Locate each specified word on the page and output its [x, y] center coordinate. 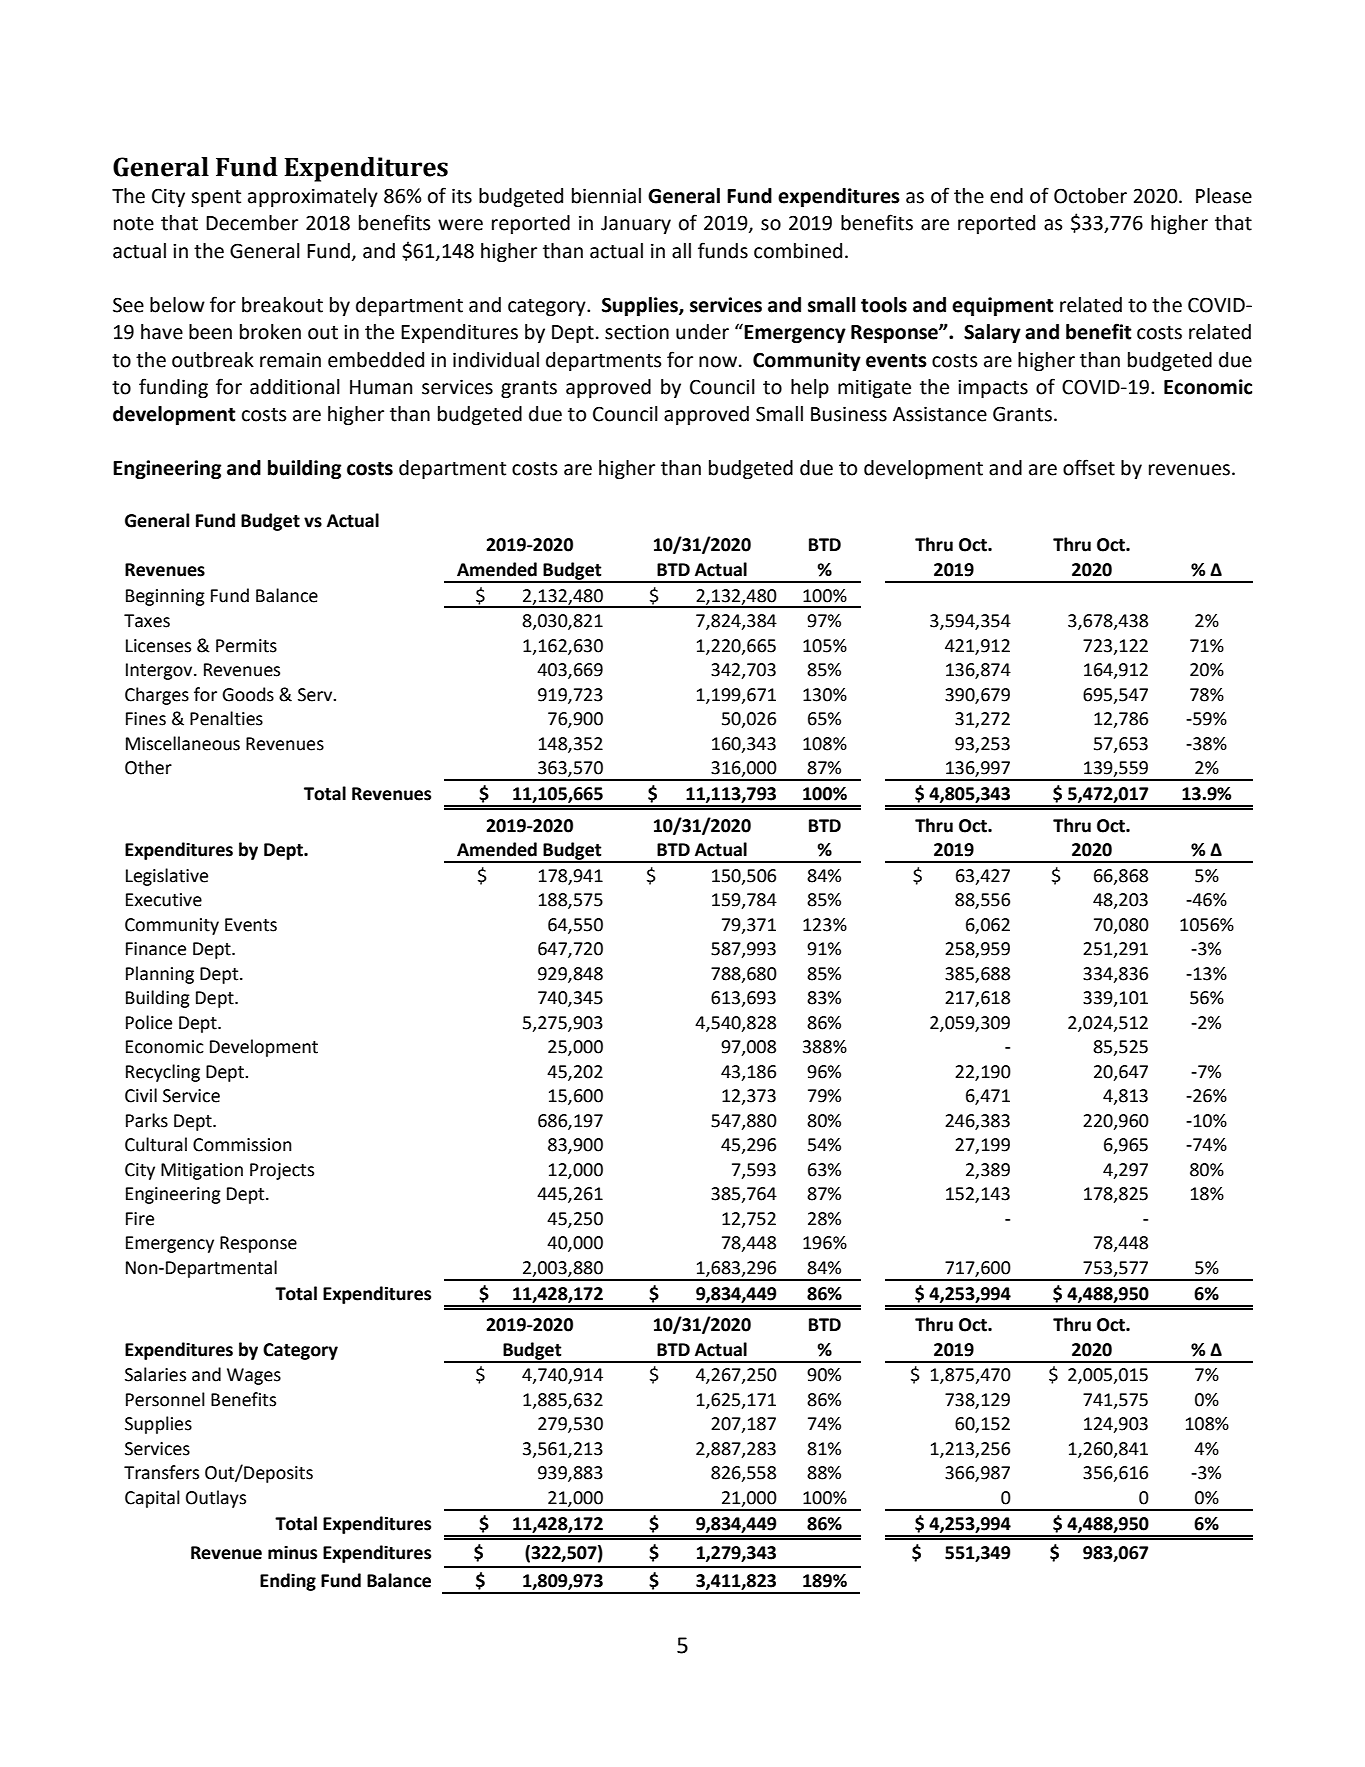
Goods [248, 694]
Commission [242, 1145]
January [636, 225]
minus [292, 1553]
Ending [288, 1582]
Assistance [940, 414]
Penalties [226, 718]
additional [295, 387]
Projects [282, 1171]
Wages [254, 1376]
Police [149, 1022]
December [252, 223]
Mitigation [202, 1171]
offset [1089, 467]
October [1090, 196]
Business [849, 414]
